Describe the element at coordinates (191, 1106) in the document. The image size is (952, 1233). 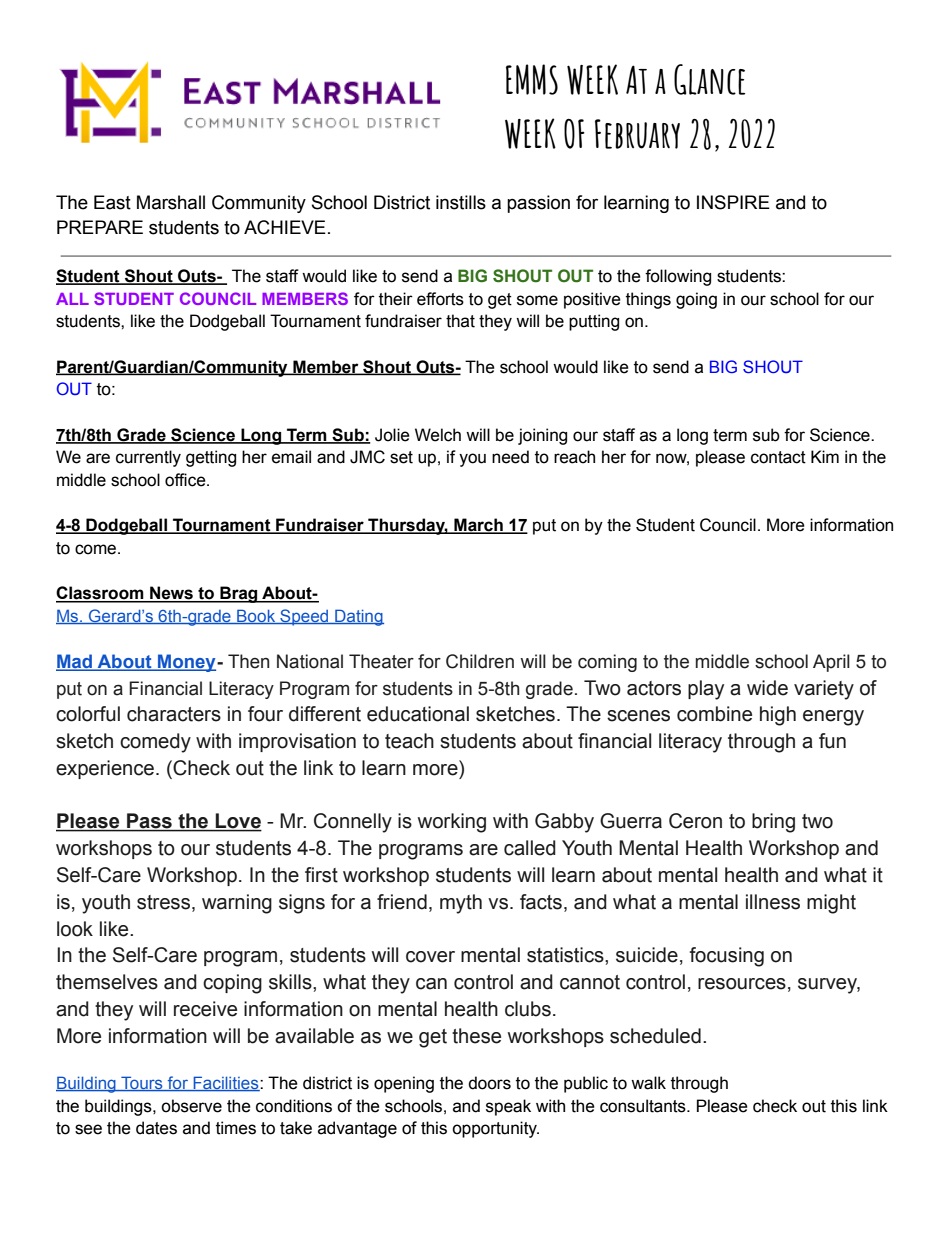
I see `observe` at that location.
